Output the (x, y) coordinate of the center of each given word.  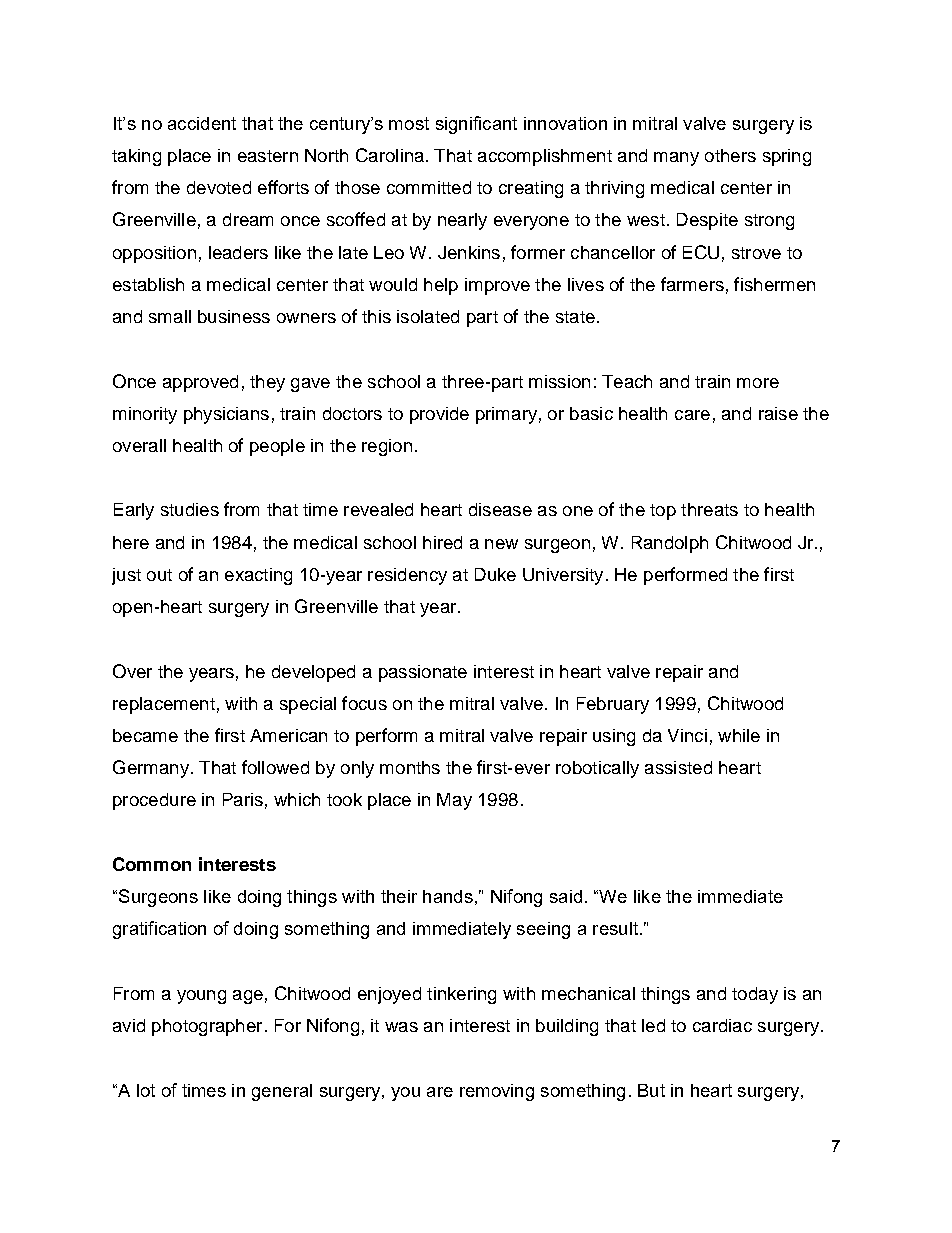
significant (476, 125)
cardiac (722, 1025)
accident (202, 123)
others (730, 155)
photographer (207, 1027)
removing (497, 1092)
